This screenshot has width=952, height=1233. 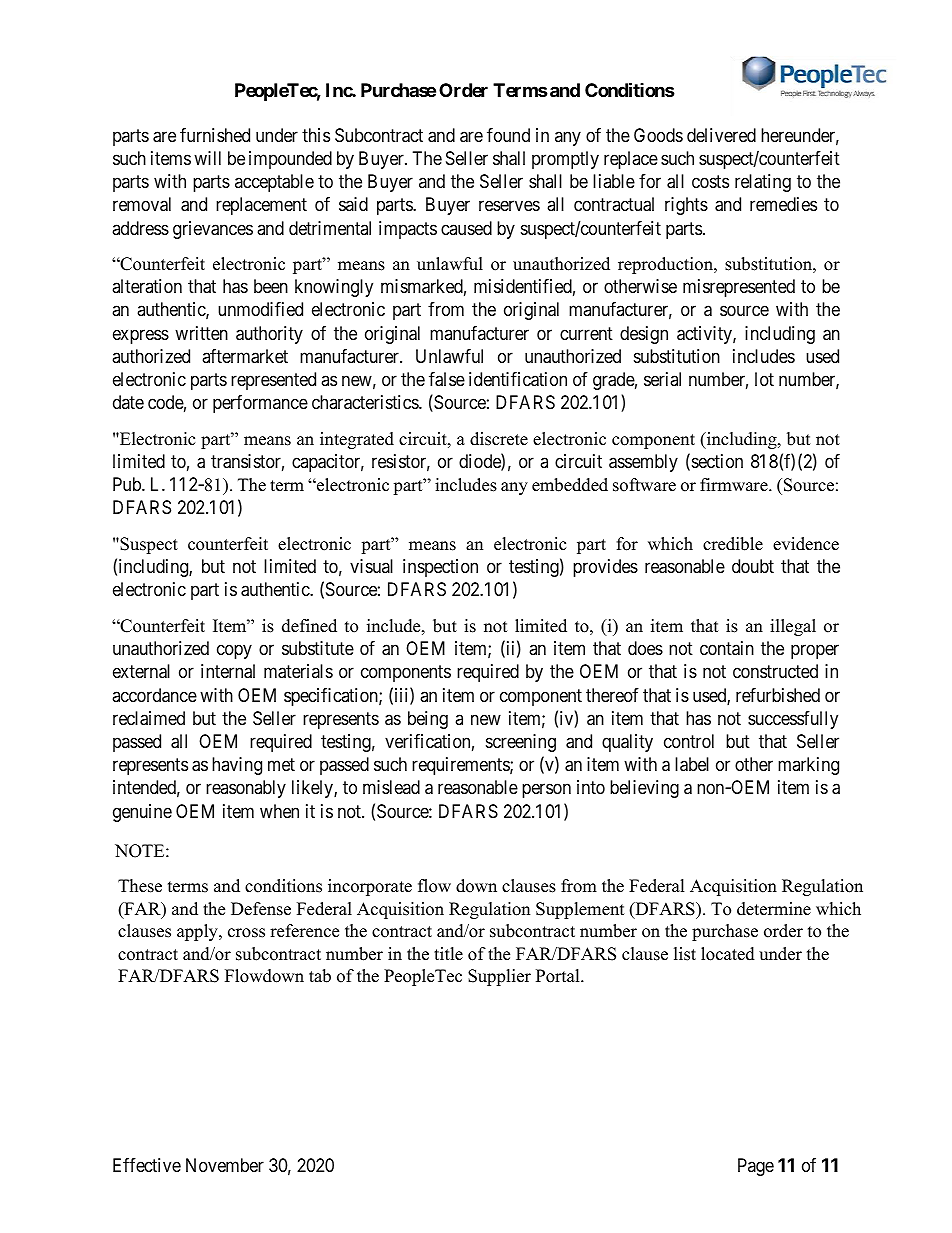 I want to click on will, so click(x=207, y=158).
